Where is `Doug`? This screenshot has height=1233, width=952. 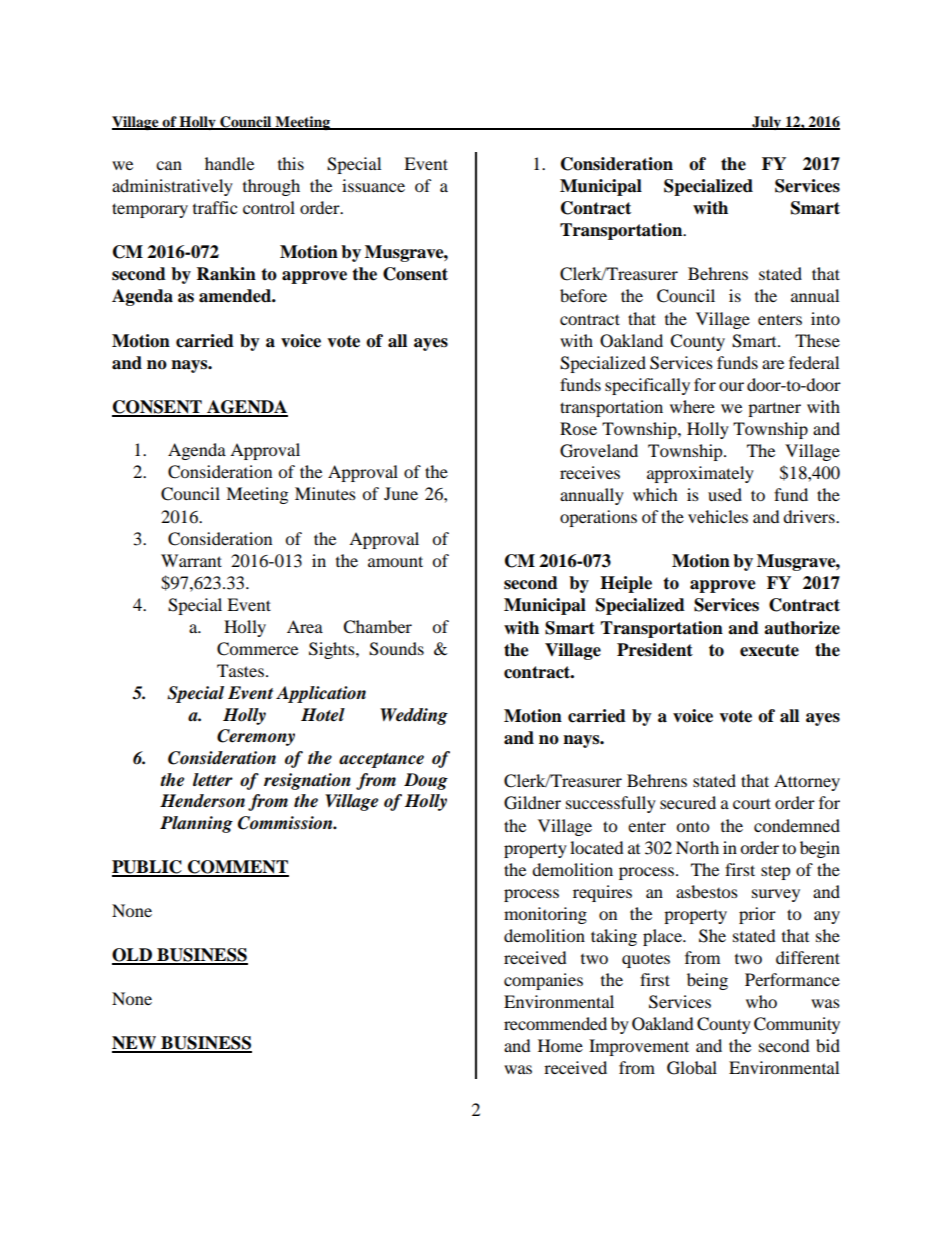 Doug is located at coordinates (426, 781).
